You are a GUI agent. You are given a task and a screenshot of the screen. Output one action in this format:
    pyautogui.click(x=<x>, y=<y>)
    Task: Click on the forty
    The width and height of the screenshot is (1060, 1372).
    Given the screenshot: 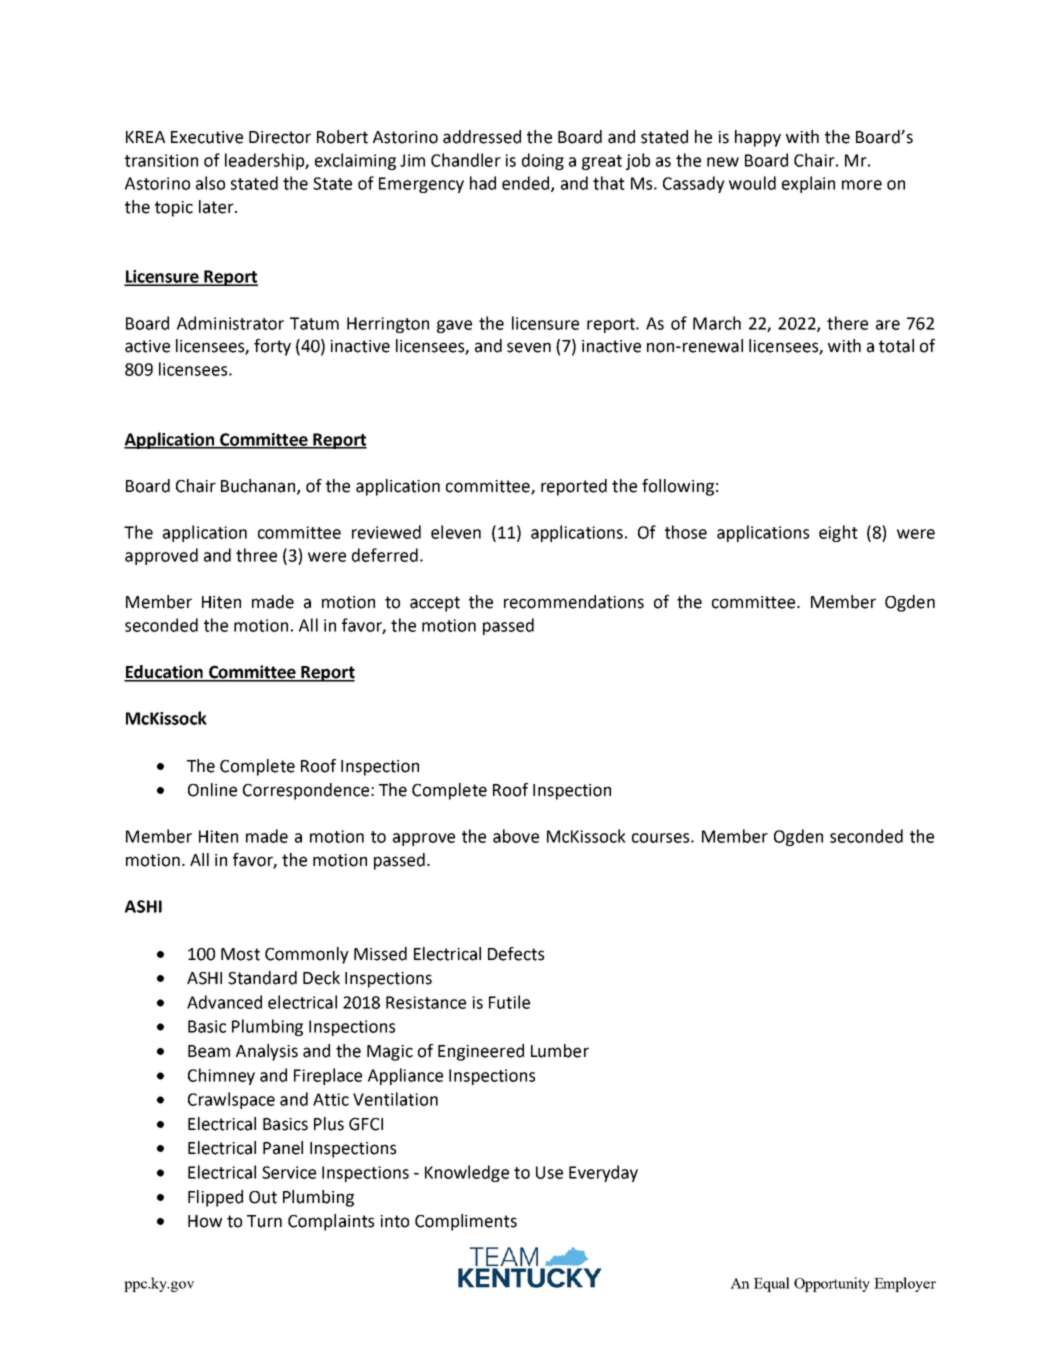 What is the action you would take?
    pyautogui.click(x=272, y=347)
